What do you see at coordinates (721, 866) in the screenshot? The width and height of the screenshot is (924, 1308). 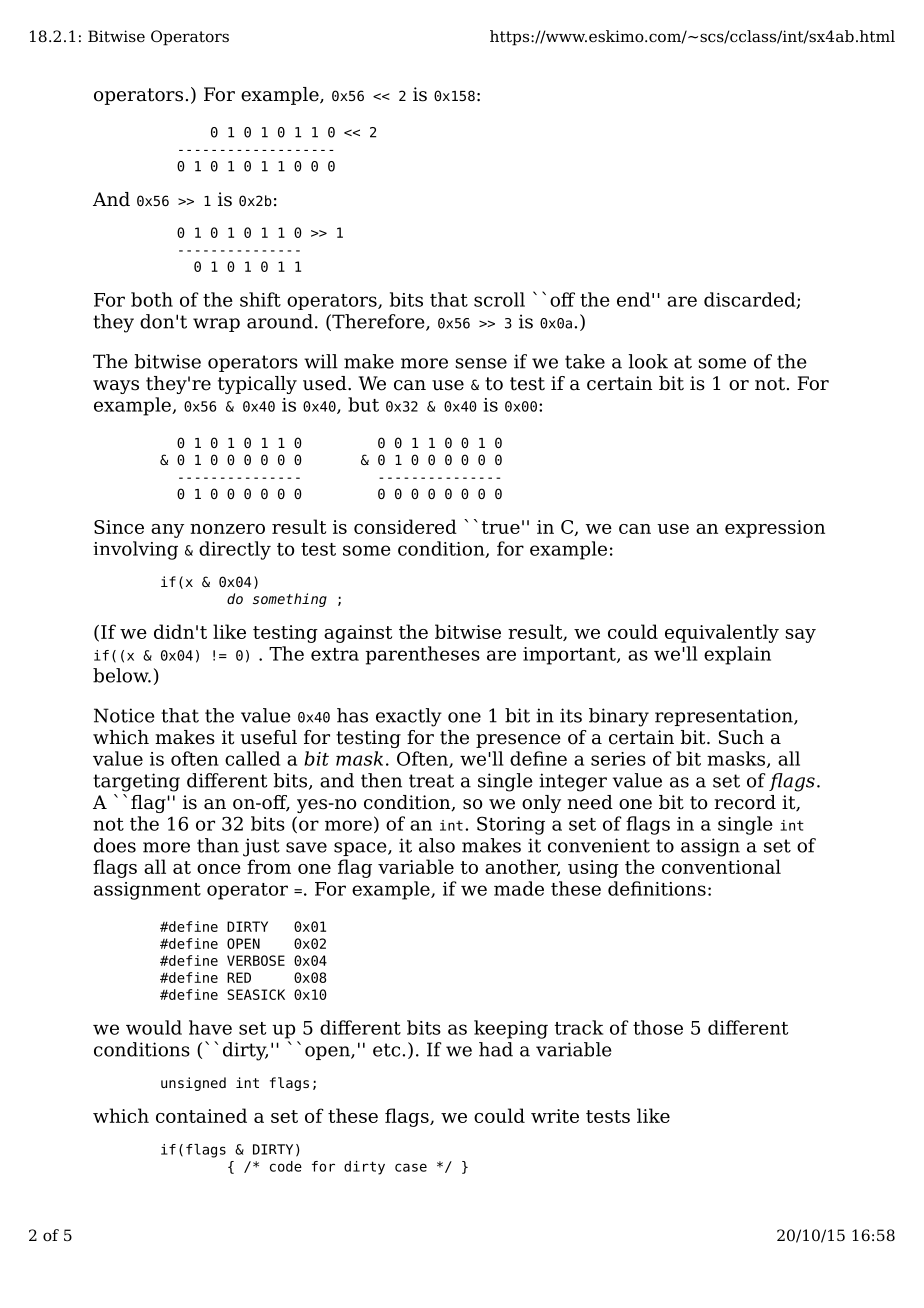 I see `conventional` at bounding box center [721, 866].
